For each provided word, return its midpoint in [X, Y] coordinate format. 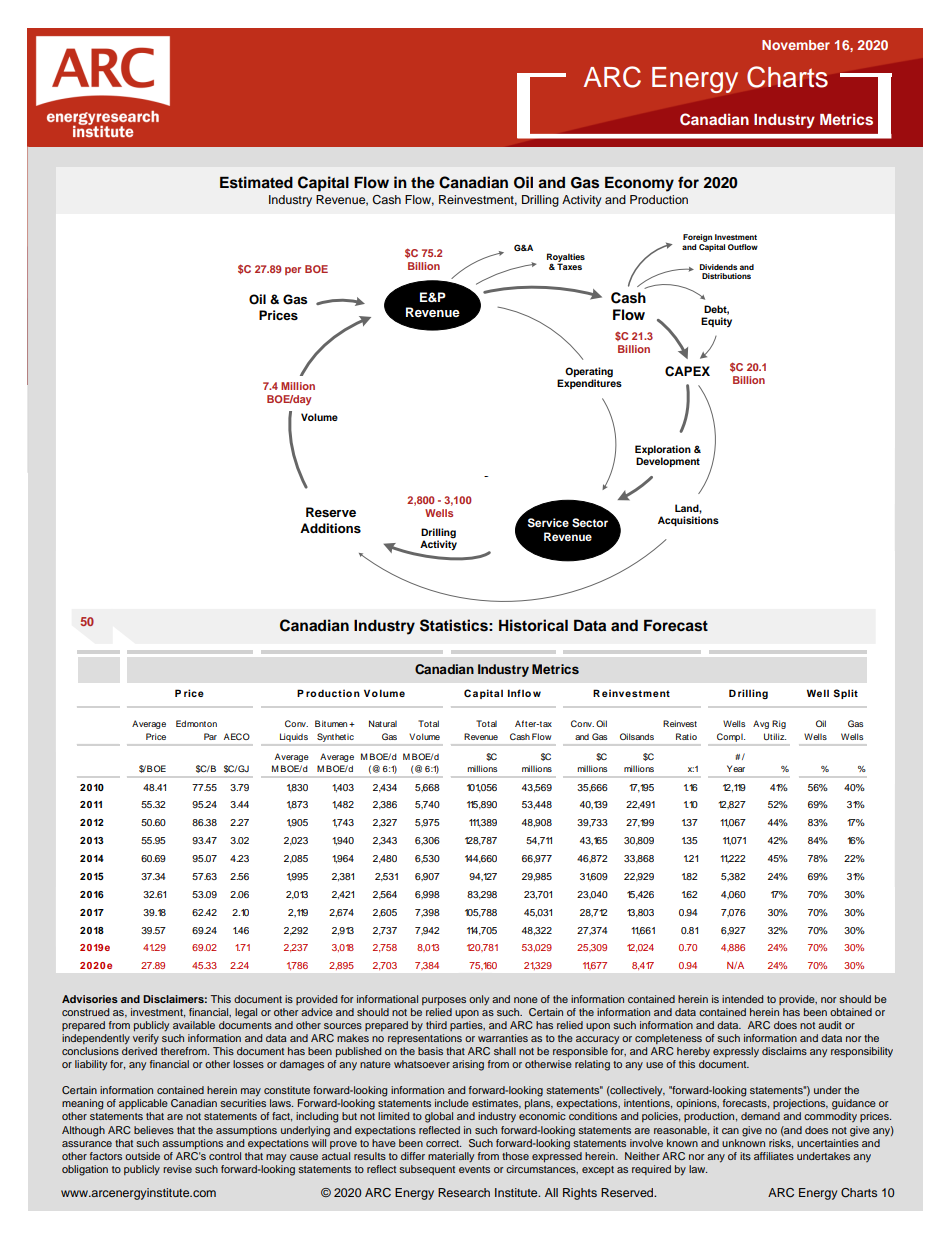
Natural [383, 723]
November [796, 45]
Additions [330, 528]
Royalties [566, 258]
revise [177, 1169]
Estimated [256, 182]
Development [668, 462]
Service [548, 523]
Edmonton [196, 723]
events [474, 1169]
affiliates [774, 1156]
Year [736, 768]
